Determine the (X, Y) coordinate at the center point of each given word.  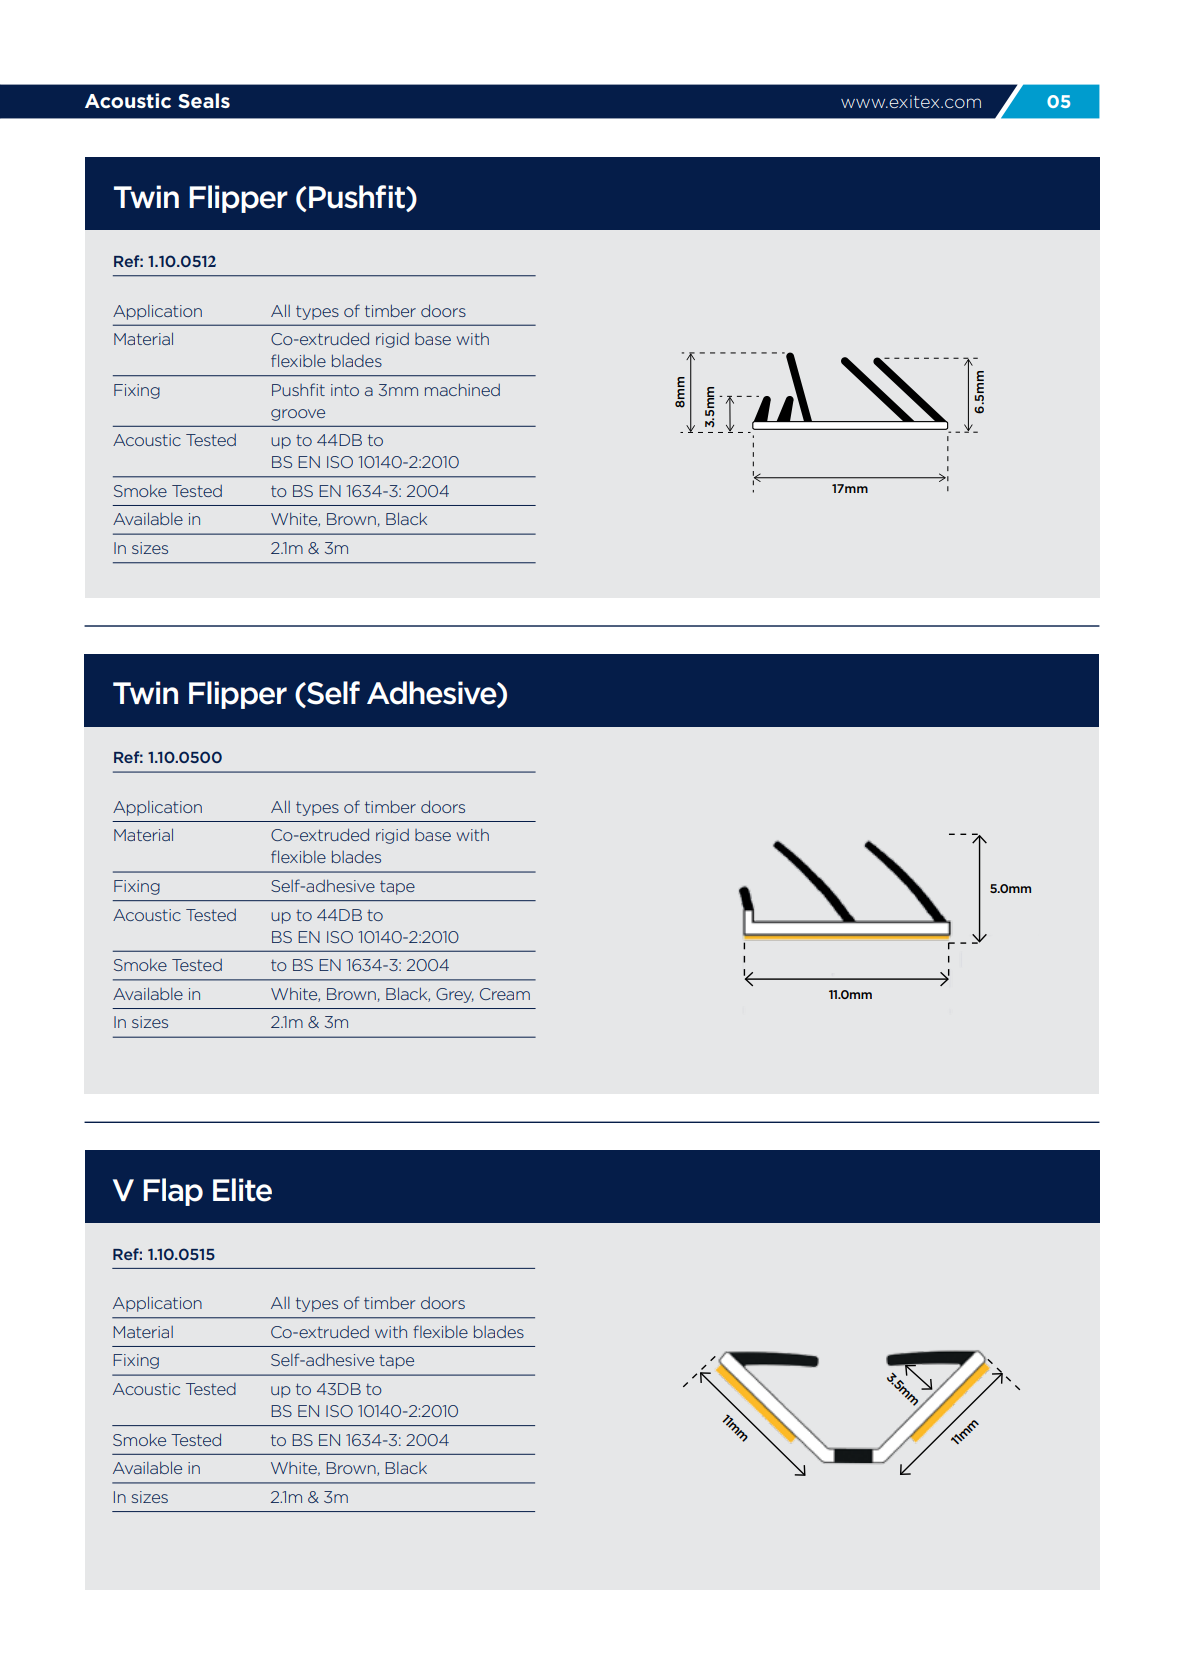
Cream (505, 994)
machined (462, 389)
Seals (204, 101)
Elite (242, 1190)
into (345, 390)
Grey (455, 995)
